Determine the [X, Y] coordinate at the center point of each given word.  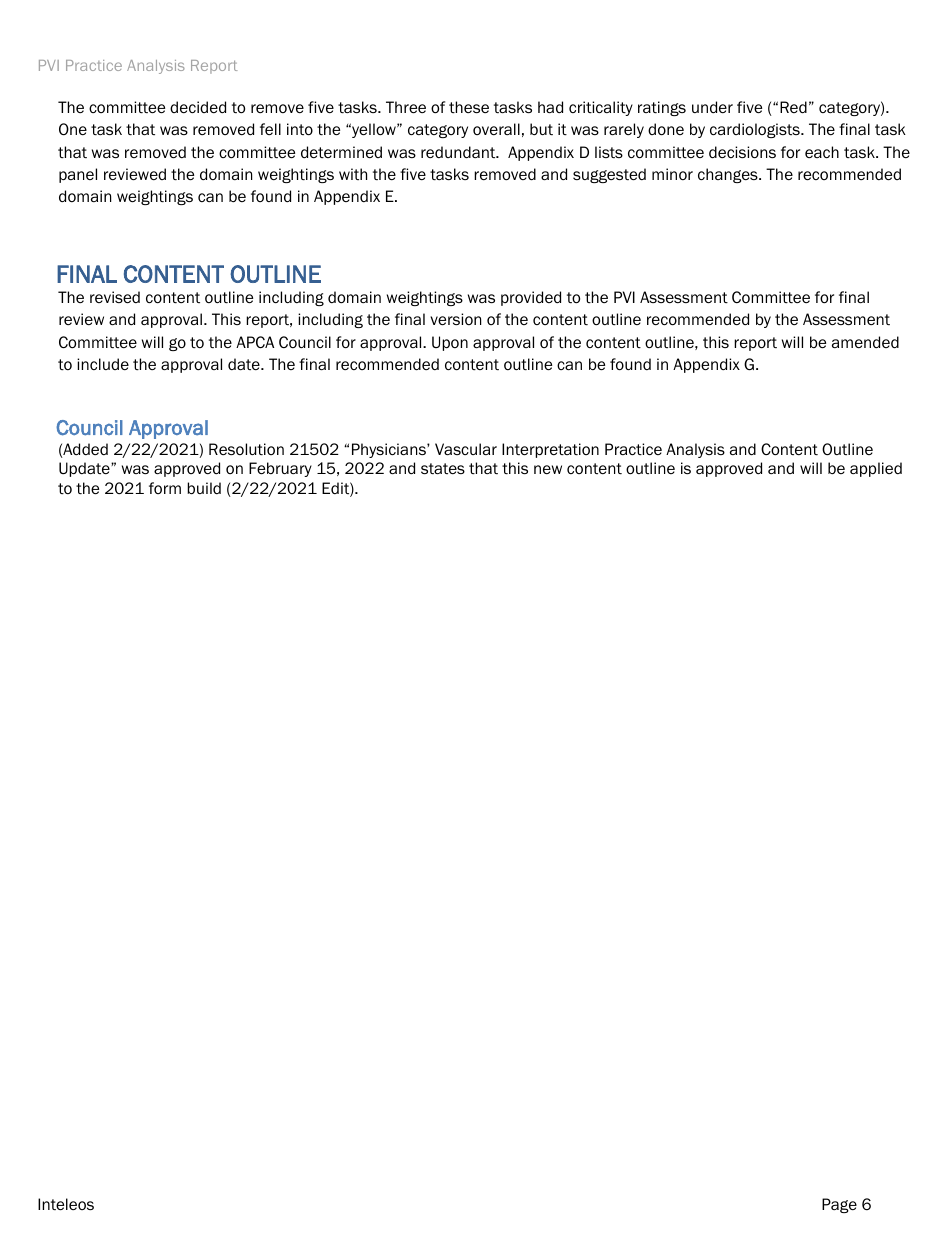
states [443, 468]
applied [876, 469]
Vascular [466, 449]
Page [839, 1205]
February [280, 469]
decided [198, 107]
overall [496, 129]
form [165, 488]
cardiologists [756, 130]
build [204, 488]
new [548, 469]
